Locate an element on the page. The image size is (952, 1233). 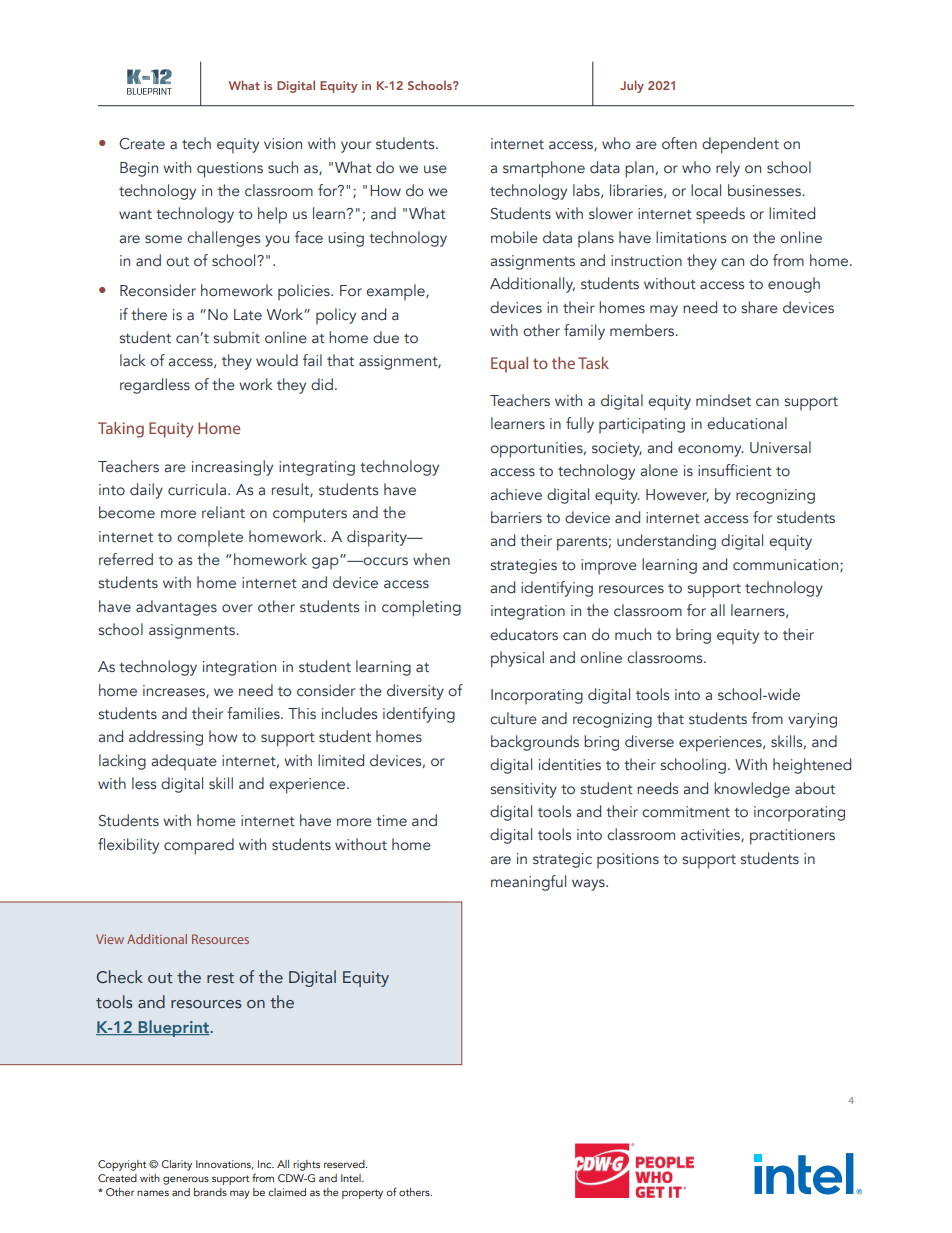
dependent is located at coordinates (740, 145).
